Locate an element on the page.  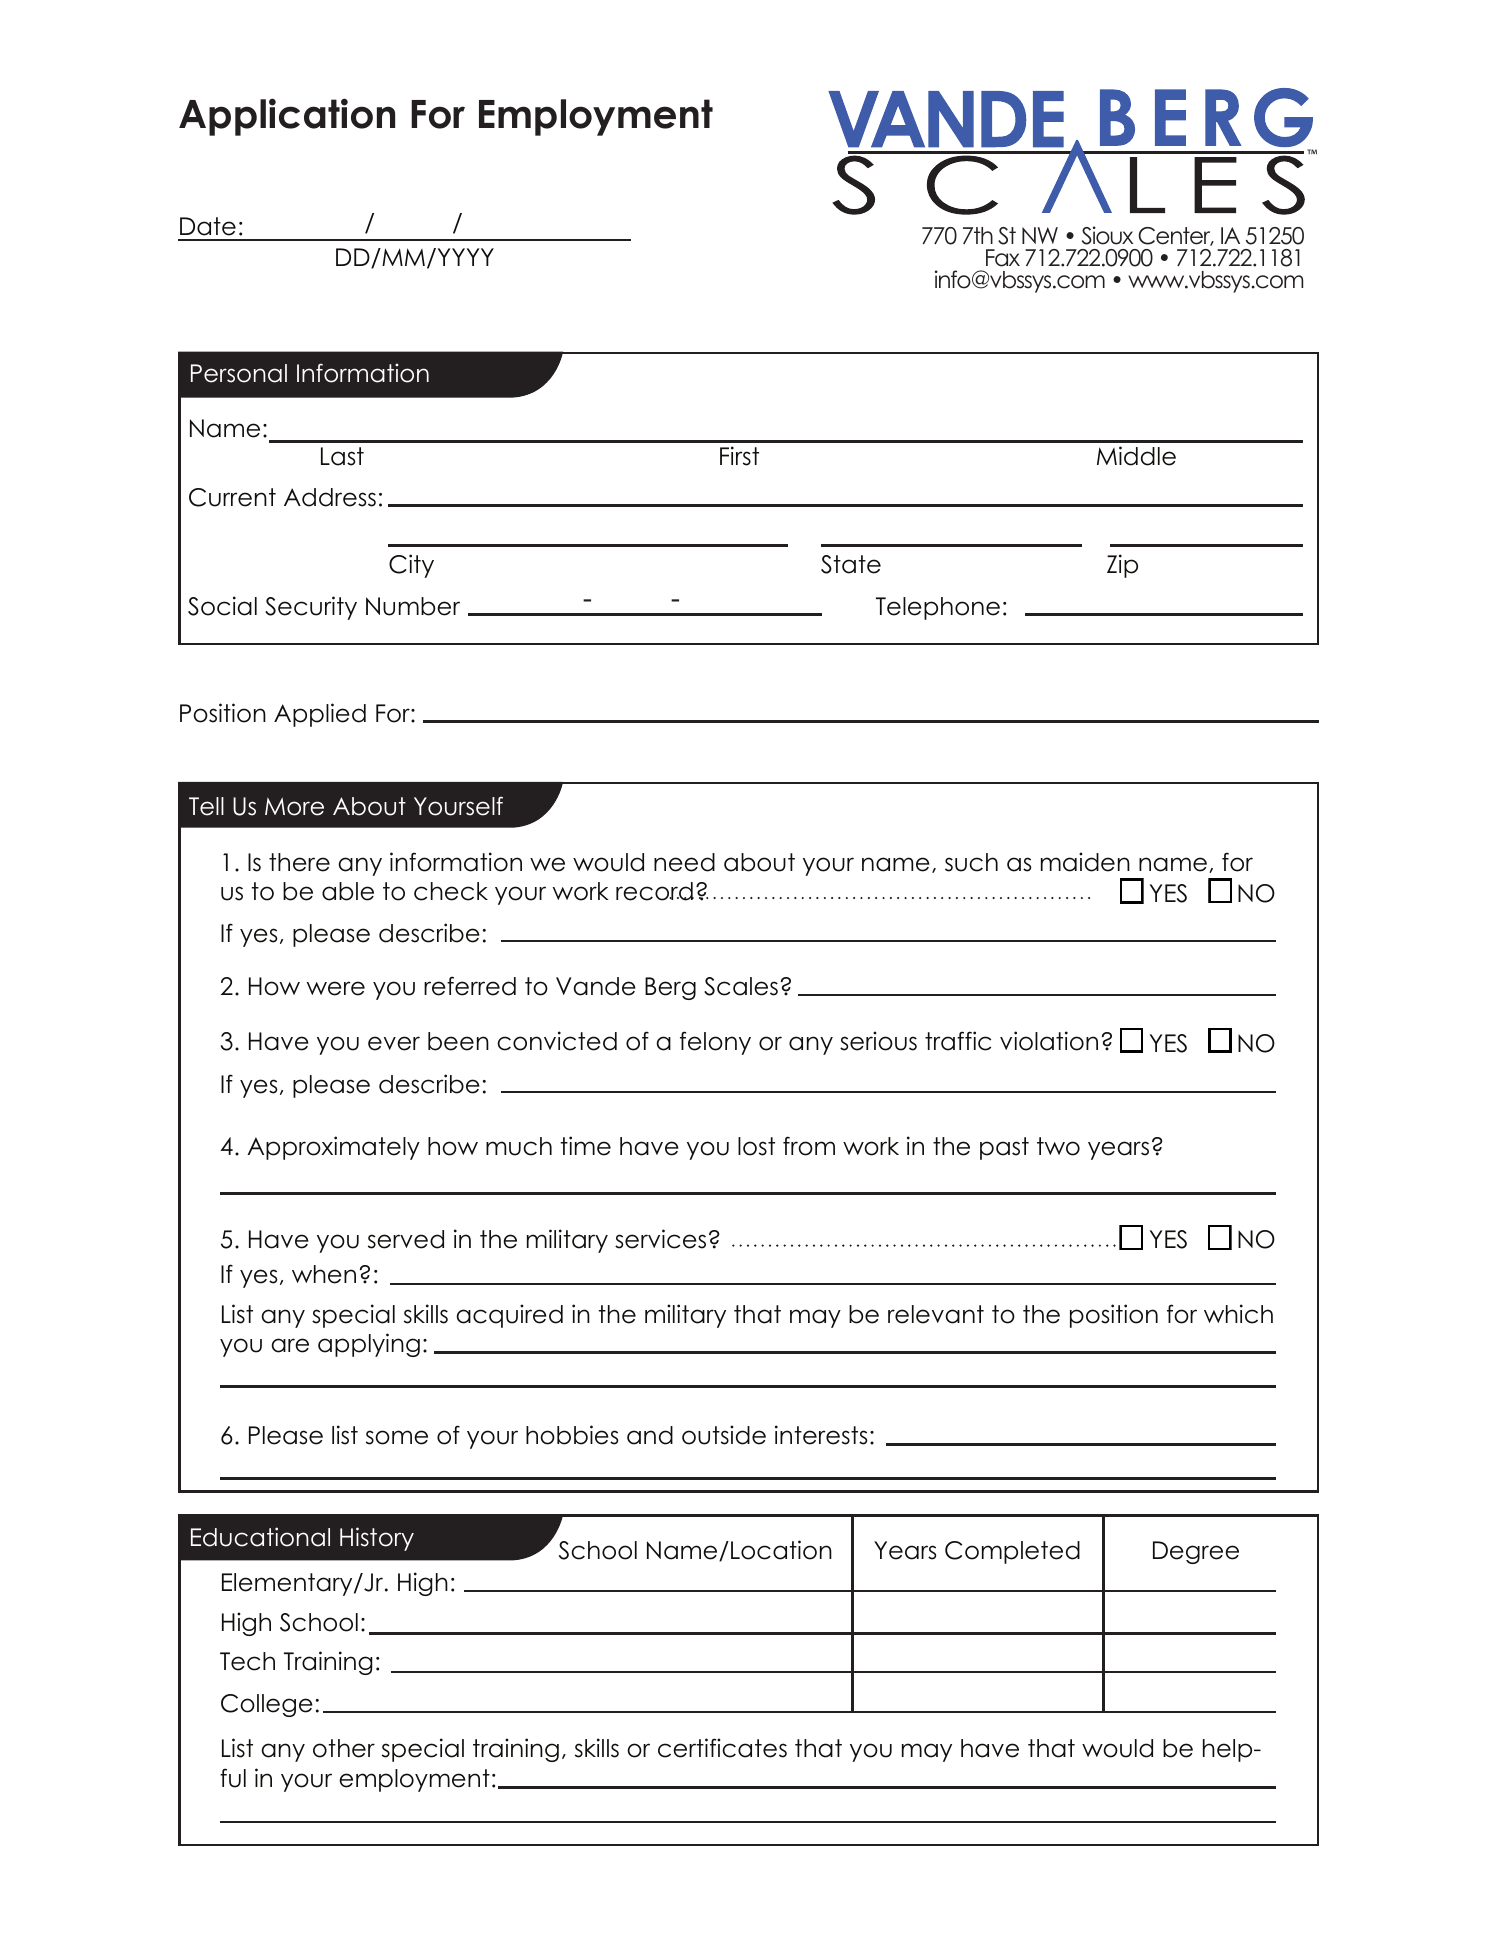
other is located at coordinates (344, 1748).
